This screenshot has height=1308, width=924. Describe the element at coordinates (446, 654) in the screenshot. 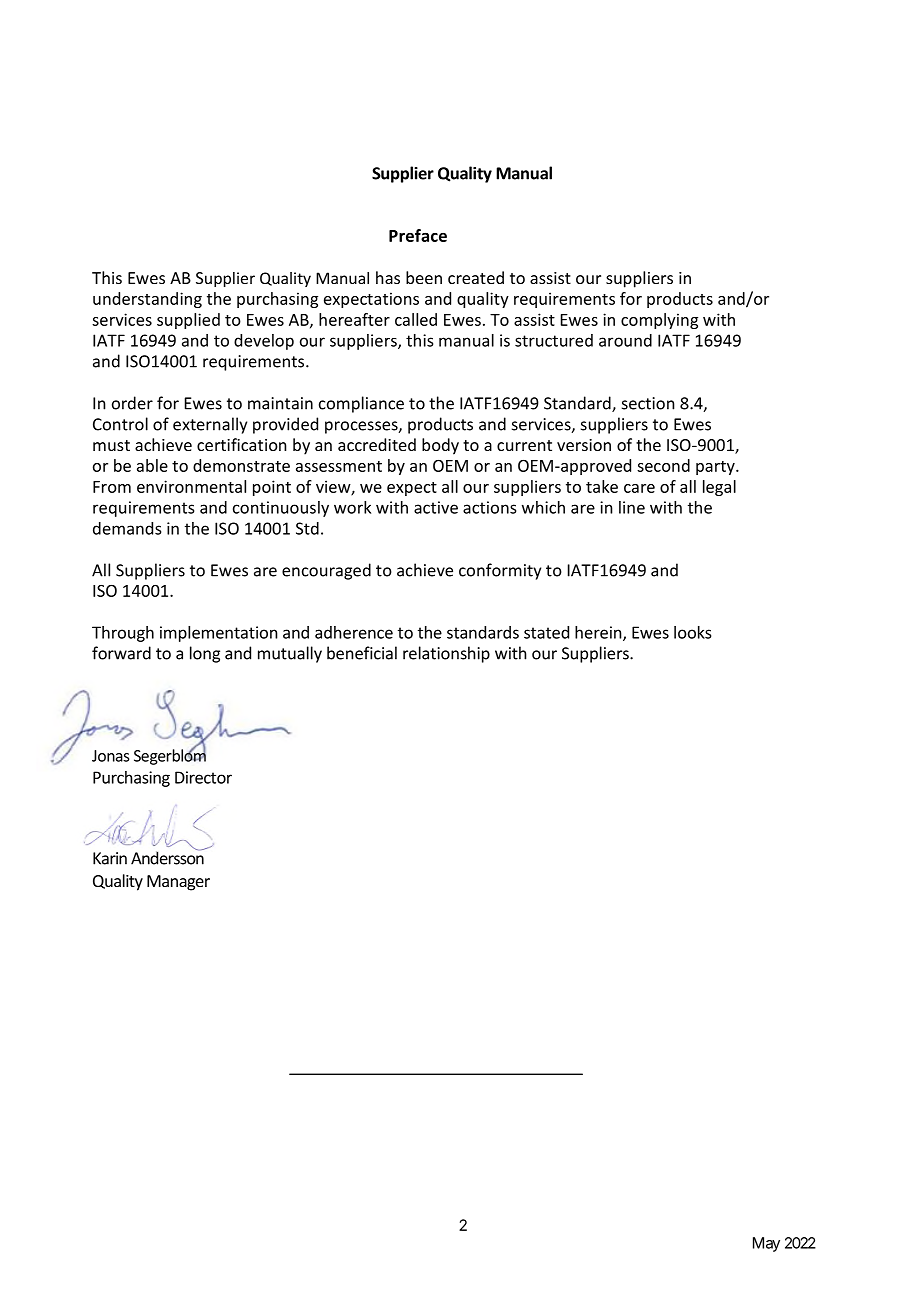

I see `relationship` at that location.
